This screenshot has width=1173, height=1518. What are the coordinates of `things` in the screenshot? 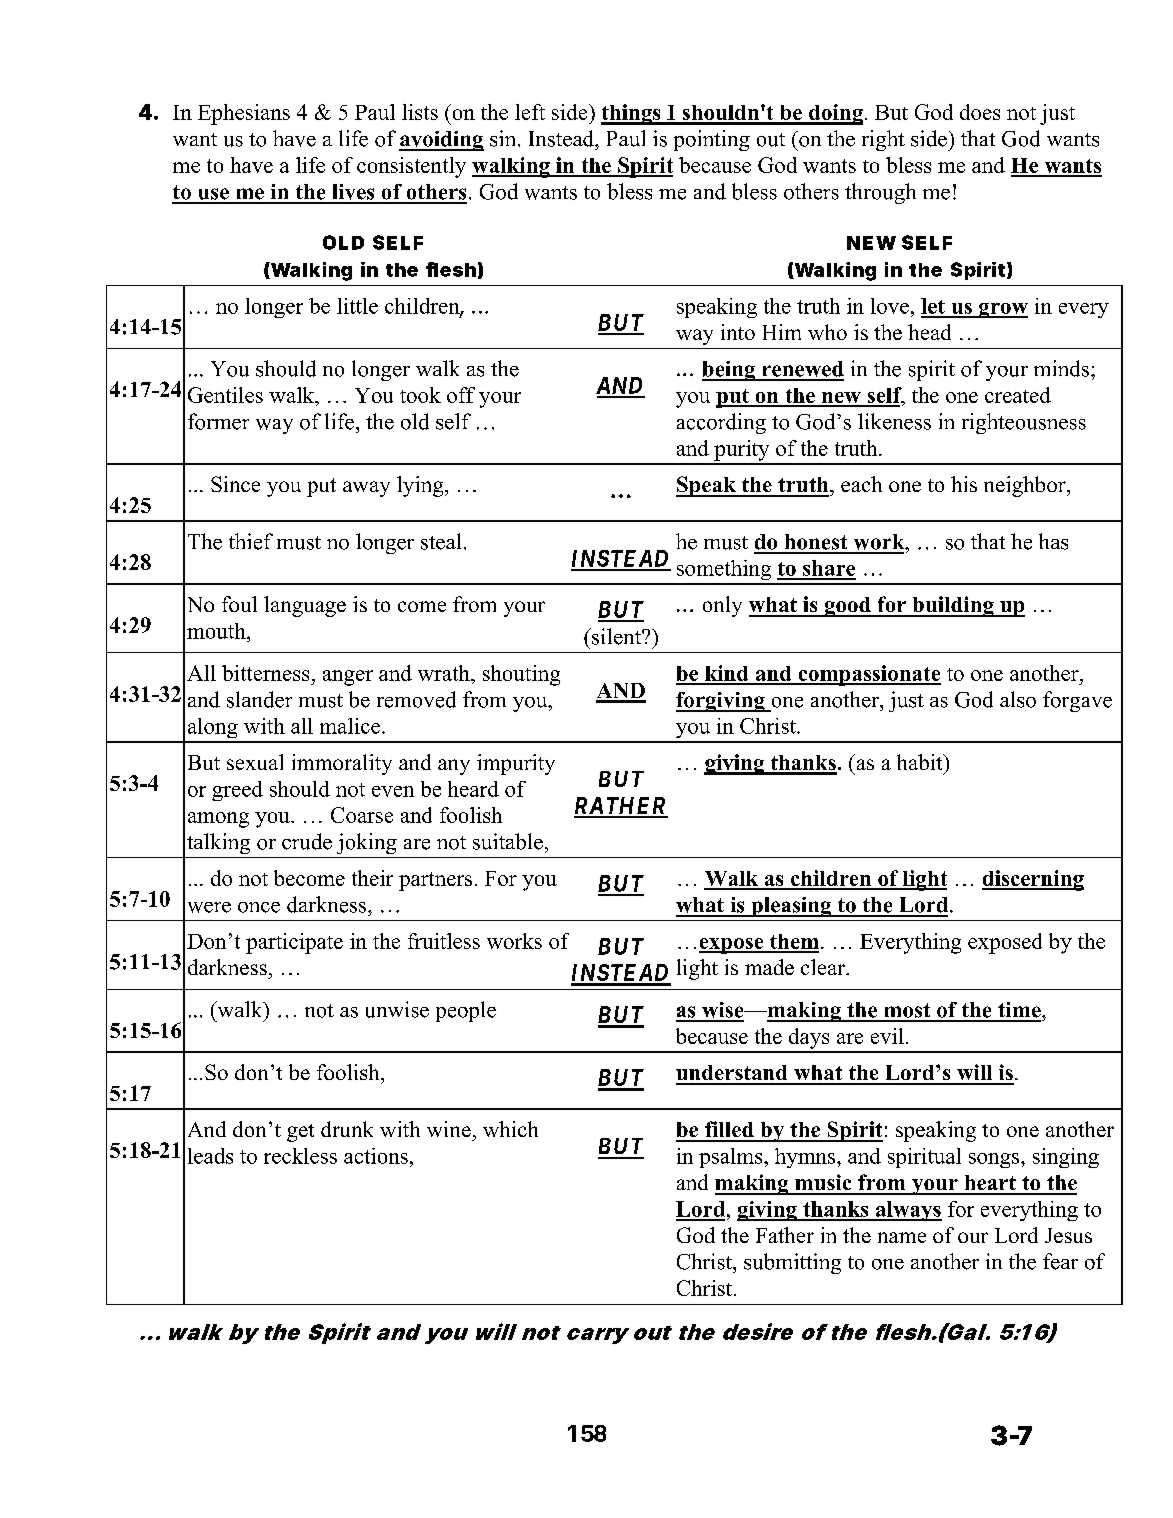 It's located at (632, 114).
